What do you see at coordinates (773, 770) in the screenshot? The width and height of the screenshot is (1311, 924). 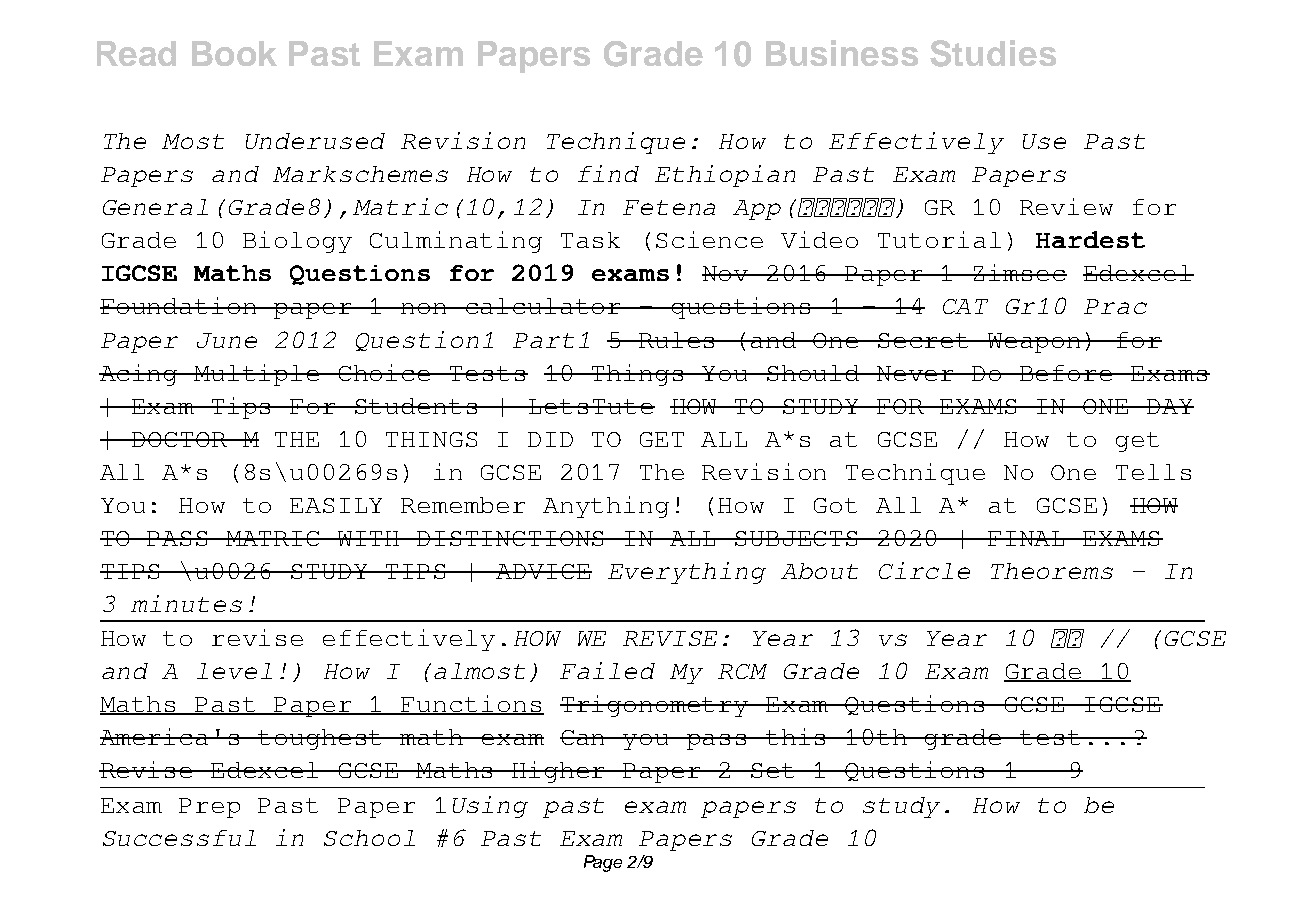 I see `Set` at bounding box center [773, 770].
